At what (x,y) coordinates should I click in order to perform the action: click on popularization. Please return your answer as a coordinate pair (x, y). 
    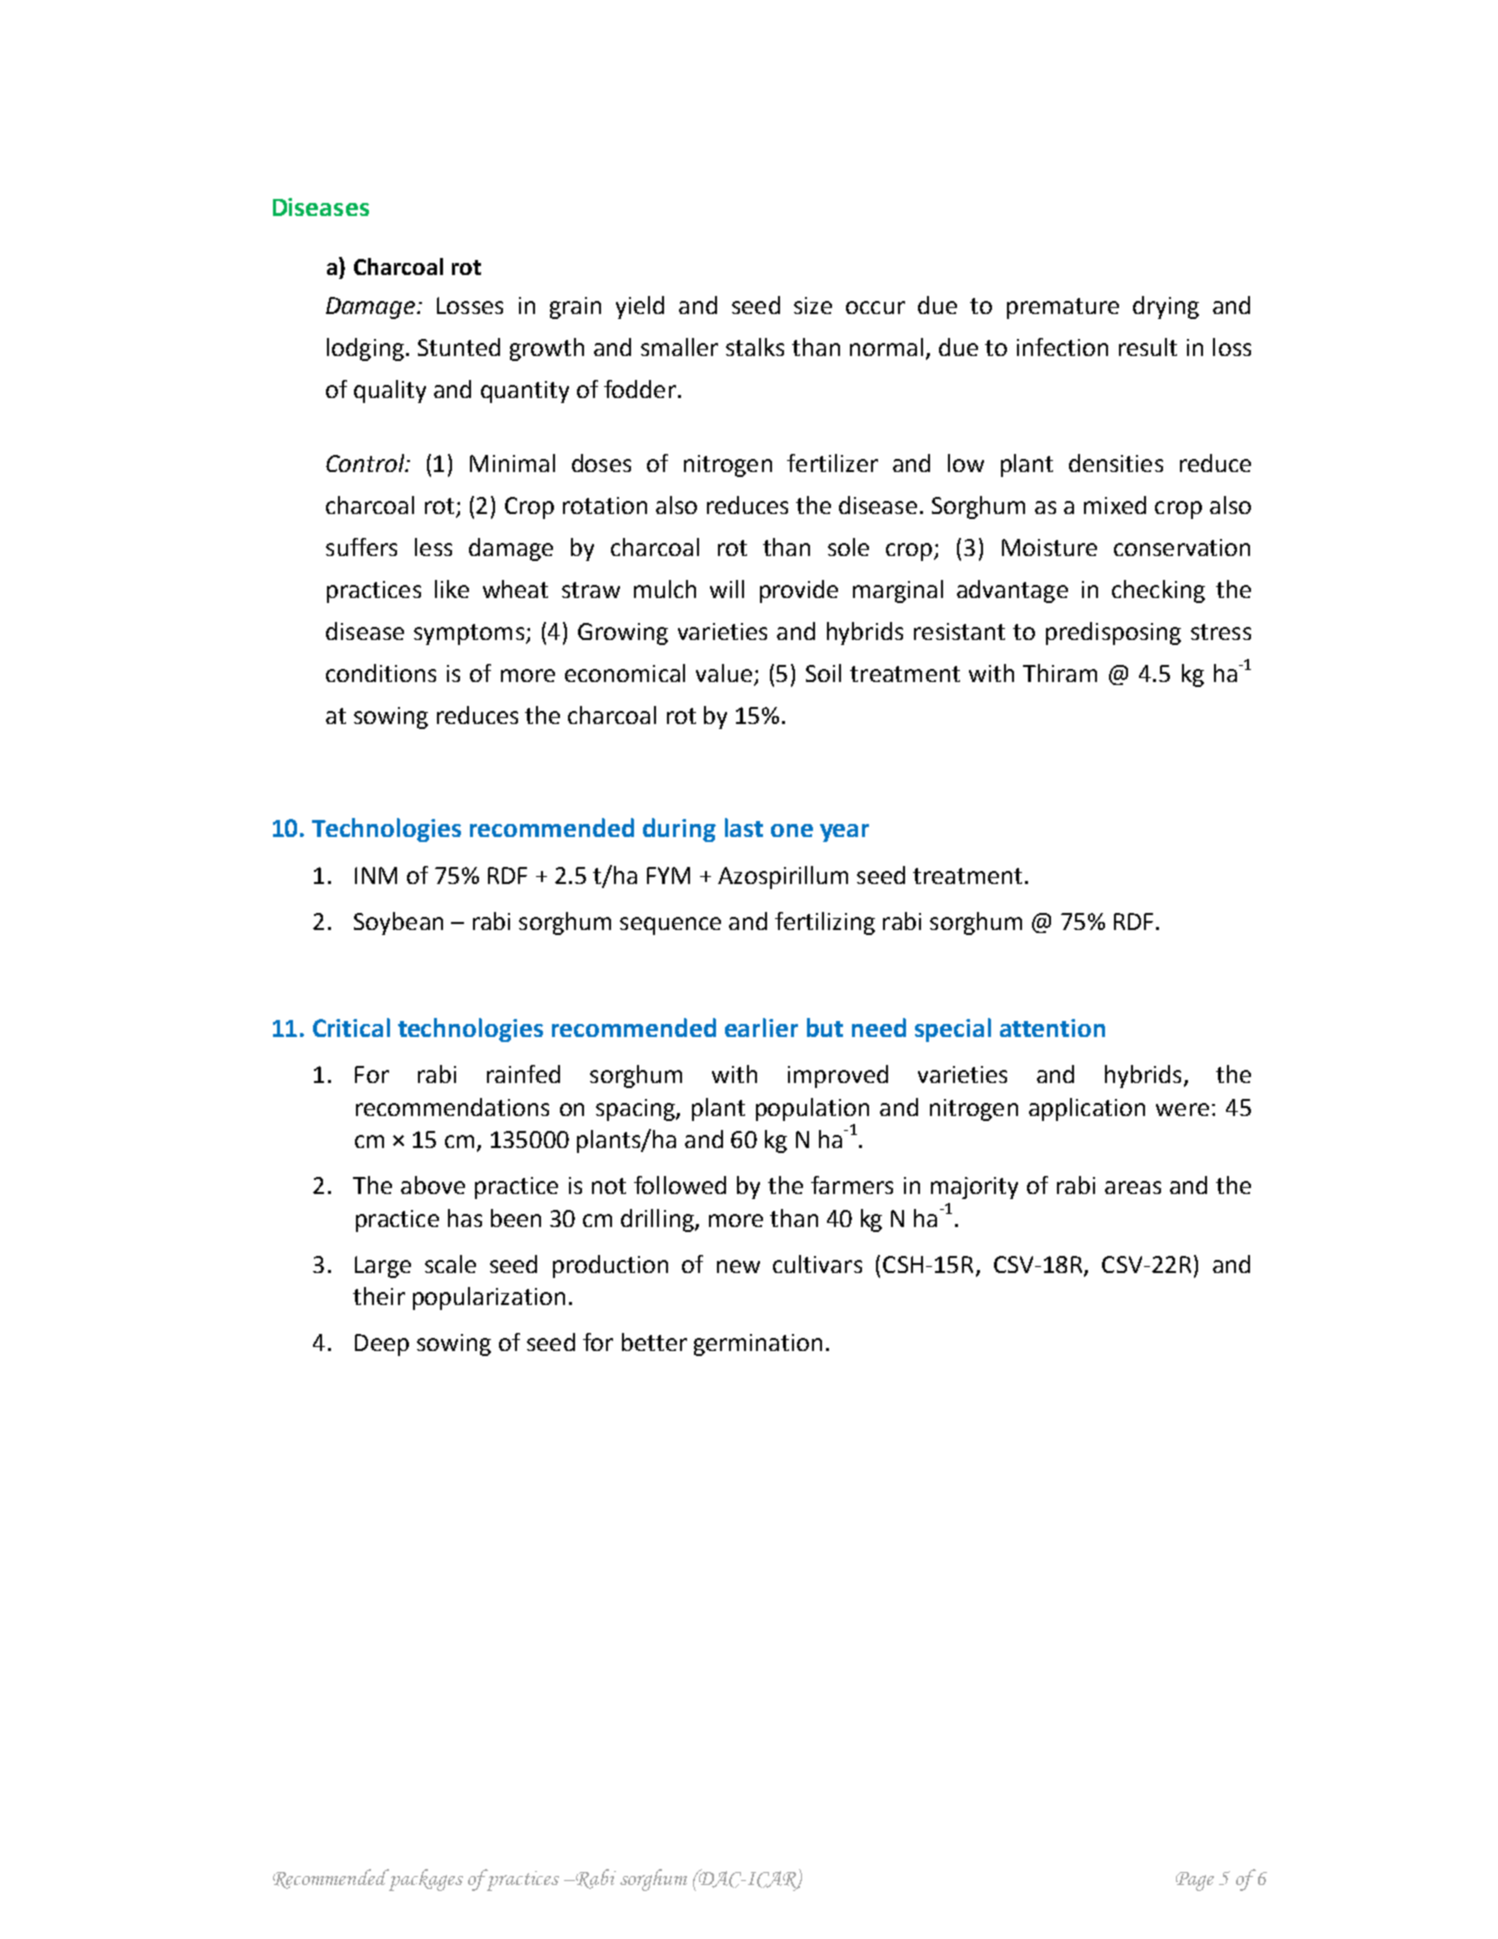
    Looking at the image, I should click on (489, 1298).
